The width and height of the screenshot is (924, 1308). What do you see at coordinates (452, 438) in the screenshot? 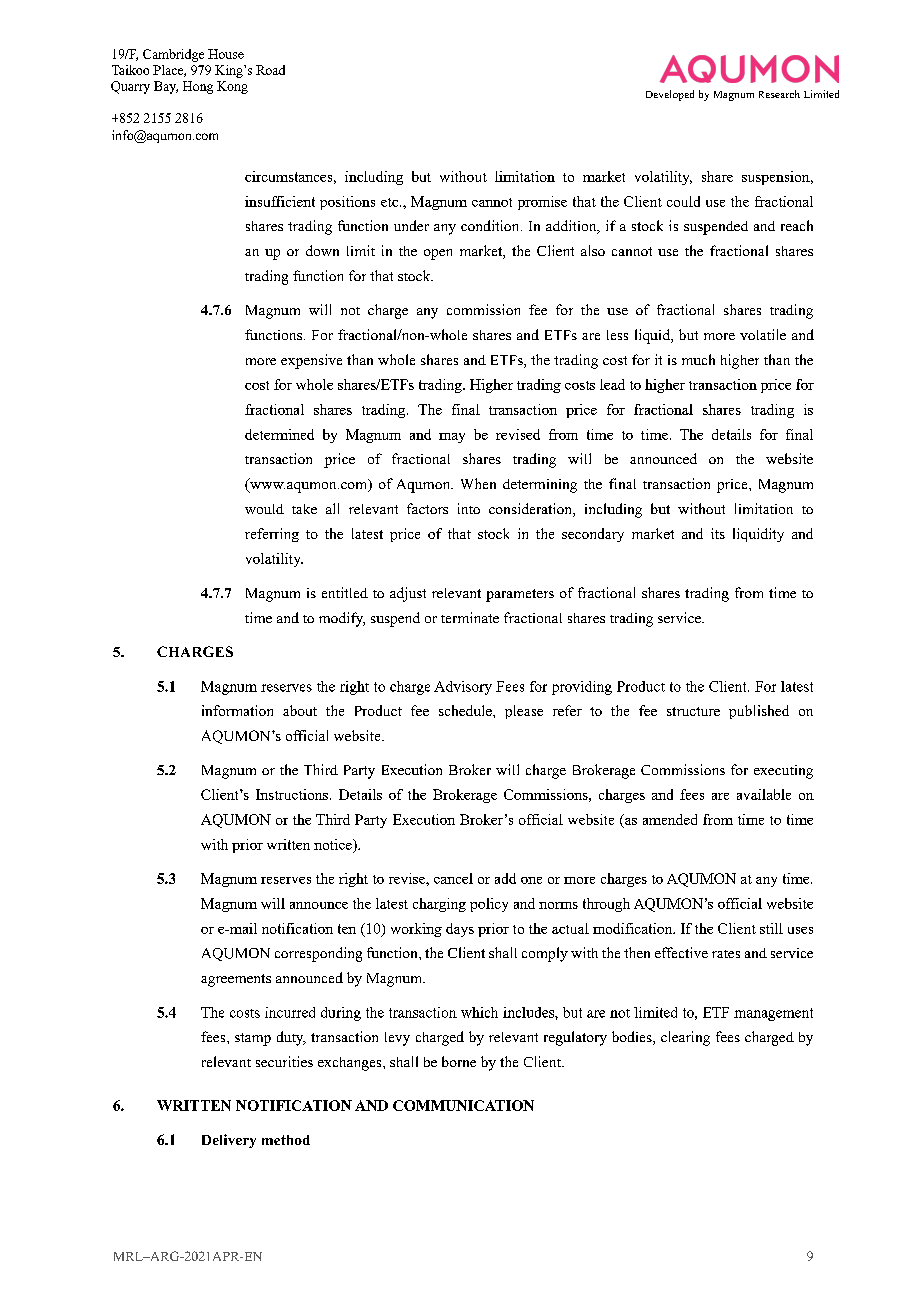
I see `may` at bounding box center [452, 438].
